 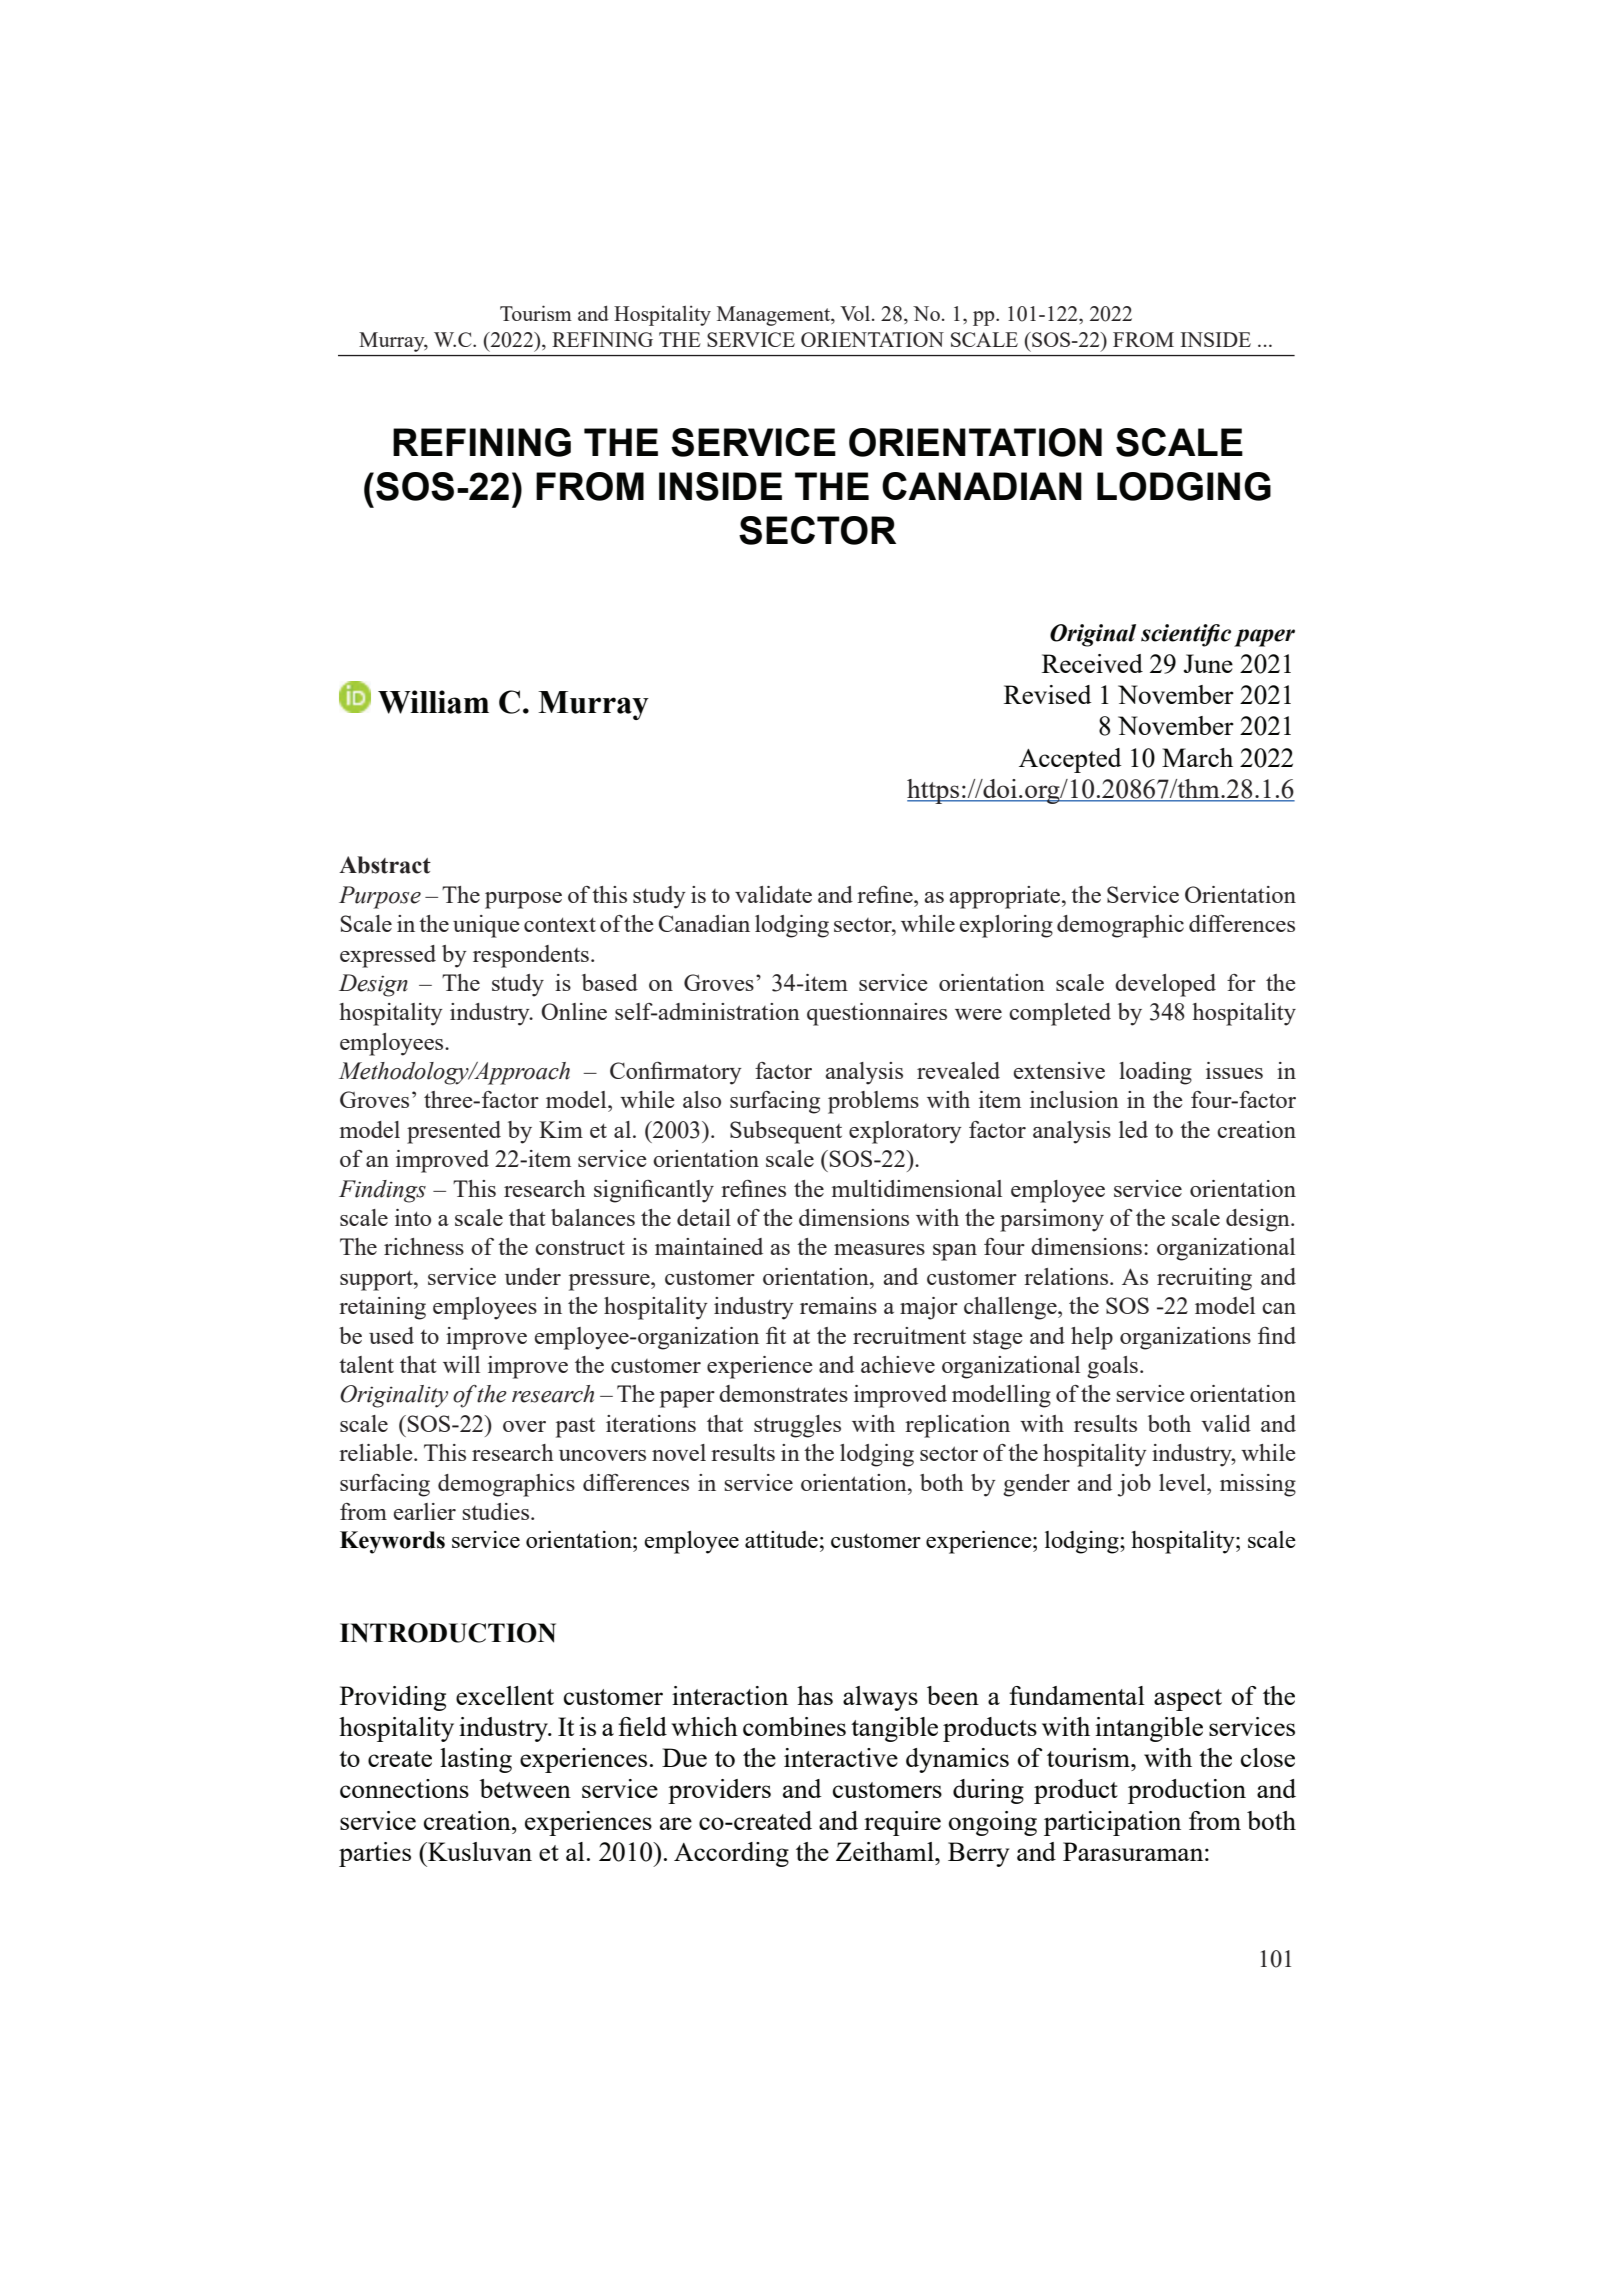 What do you see at coordinates (1112, 1823) in the document?
I see `participation` at bounding box center [1112, 1823].
